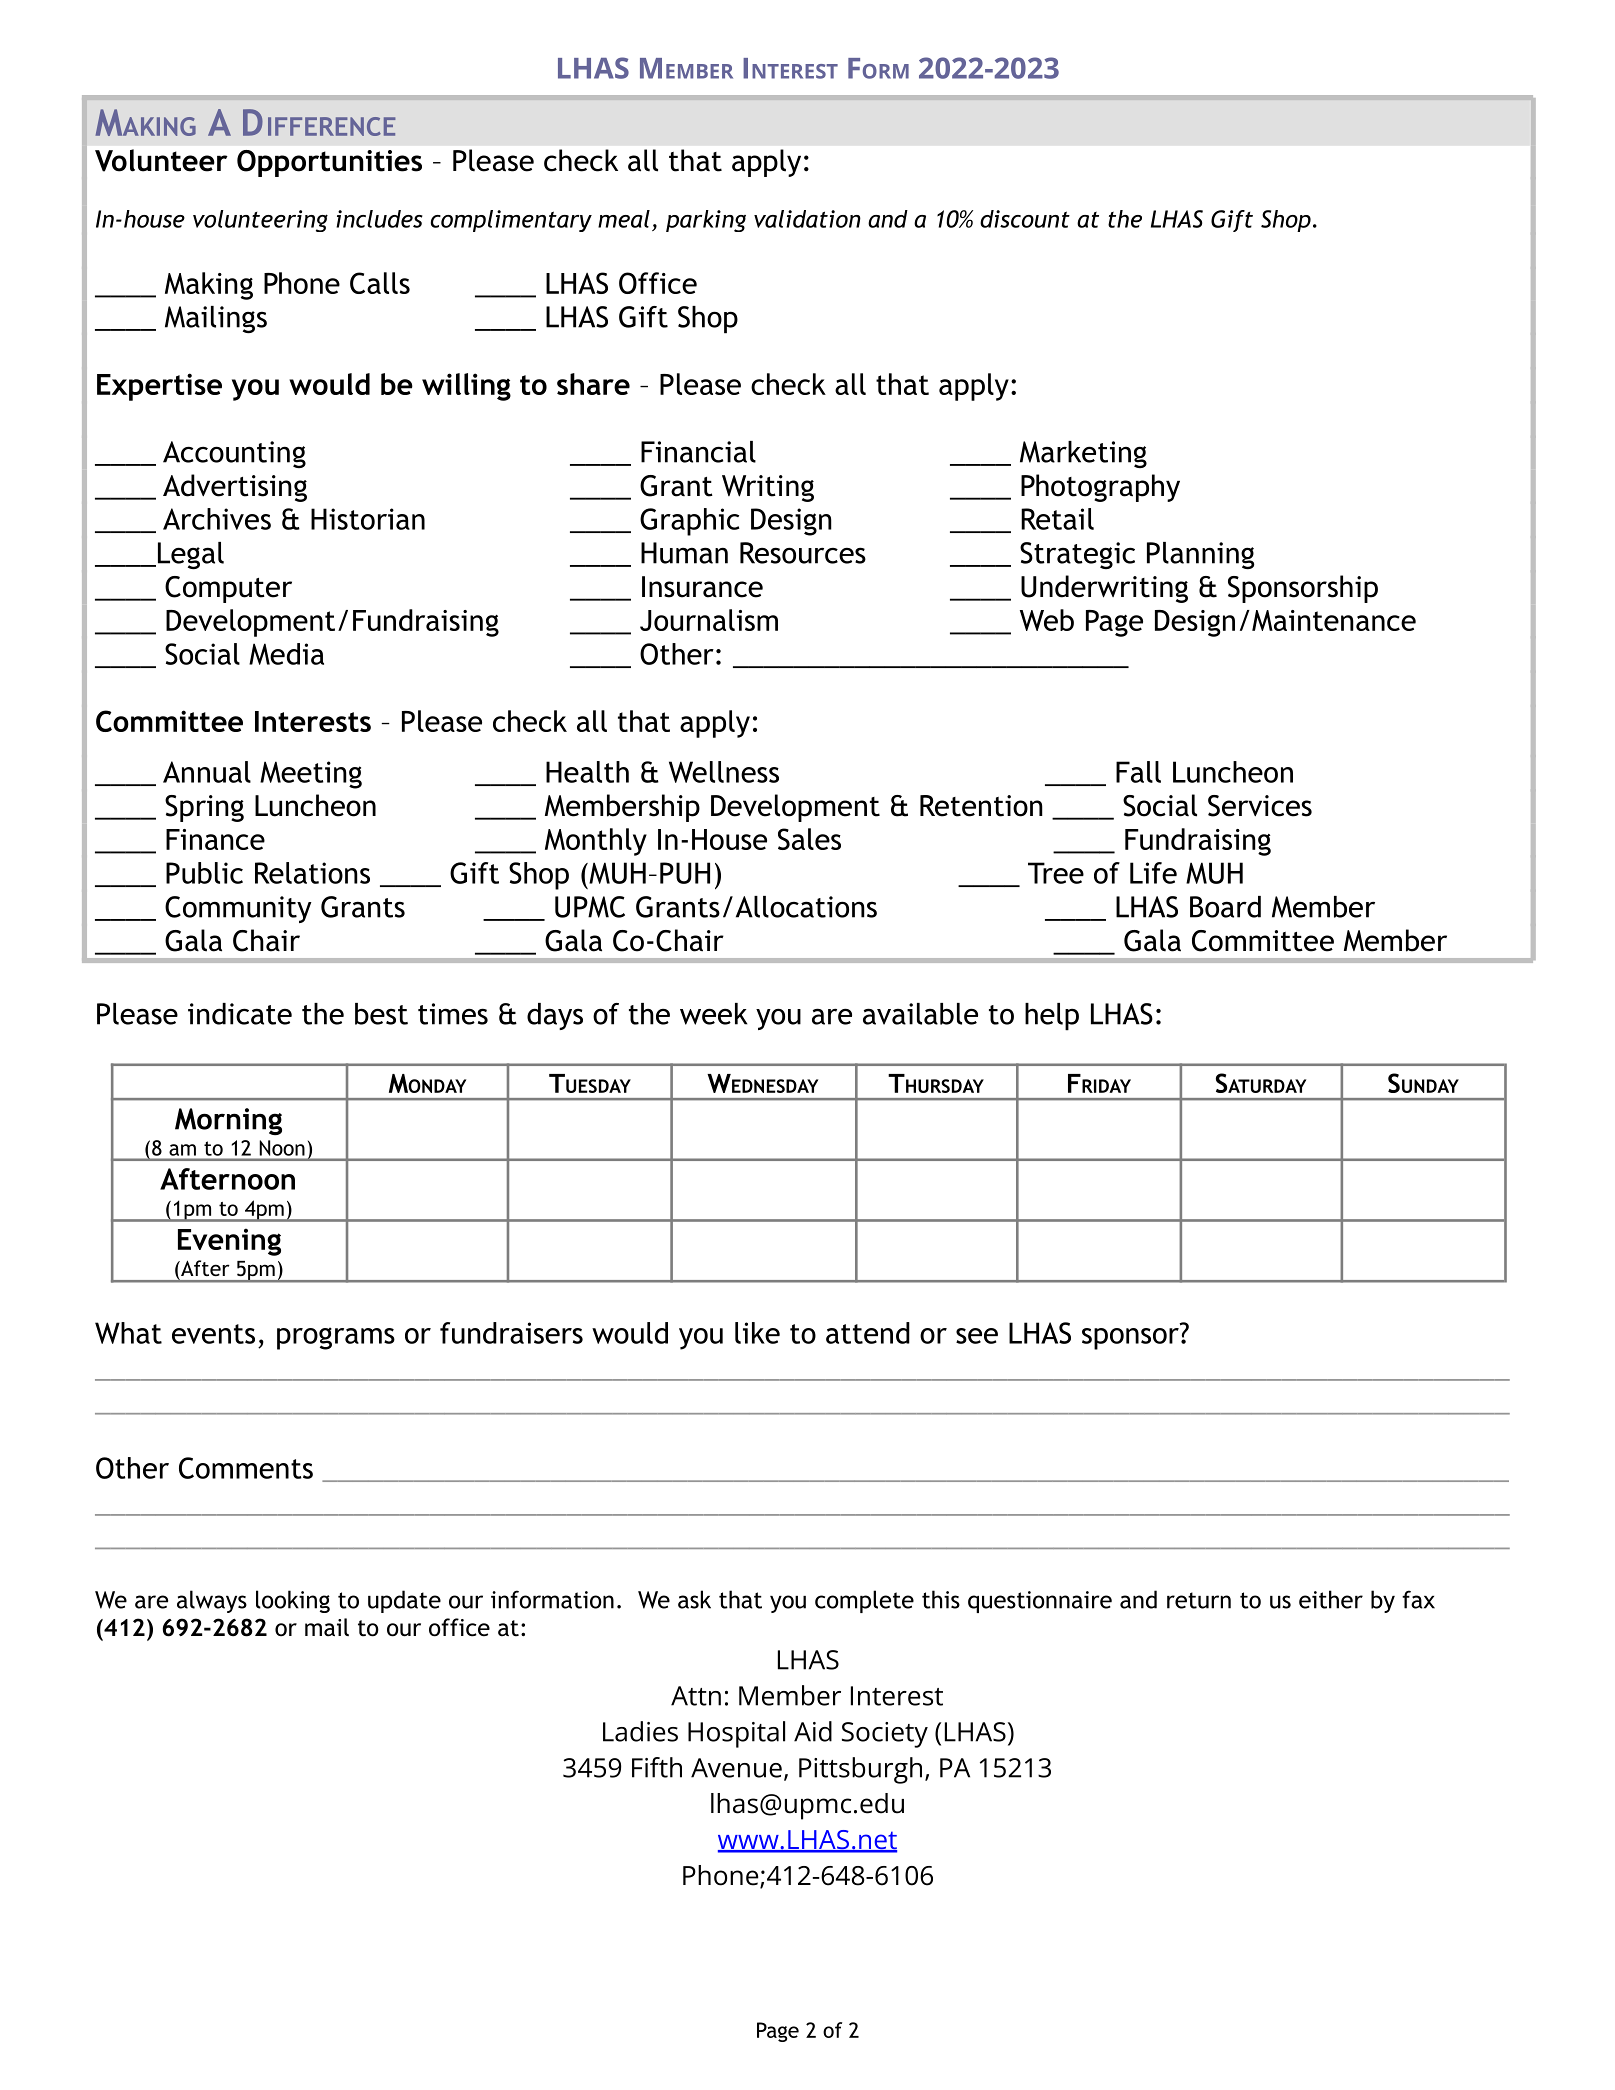  I want to click on see, so click(977, 1336).
